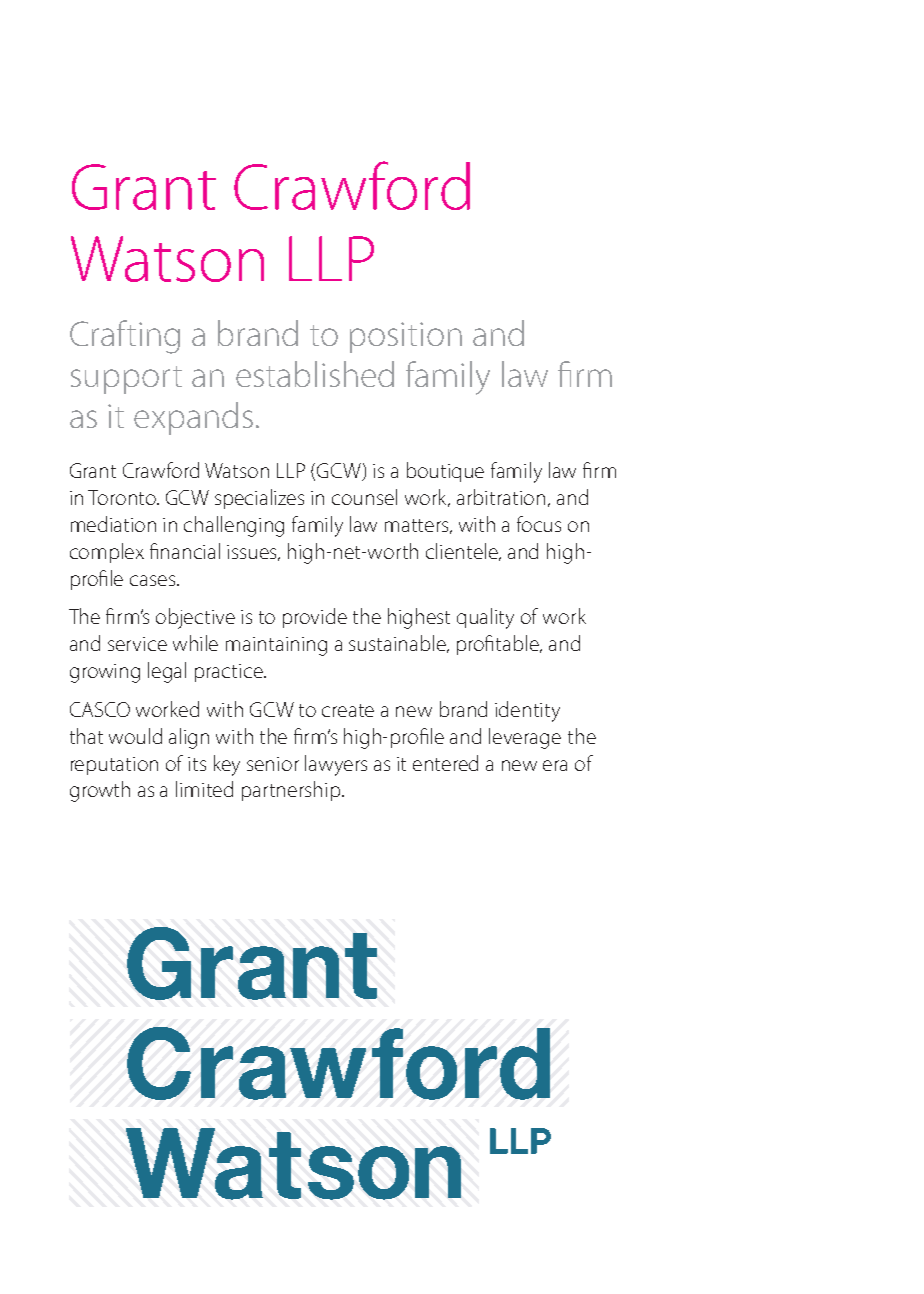 This screenshot has width=924, height=1294. What do you see at coordinates (253, 553) in the screenshot?
I see `issues` at bounding box center [253, 553].
